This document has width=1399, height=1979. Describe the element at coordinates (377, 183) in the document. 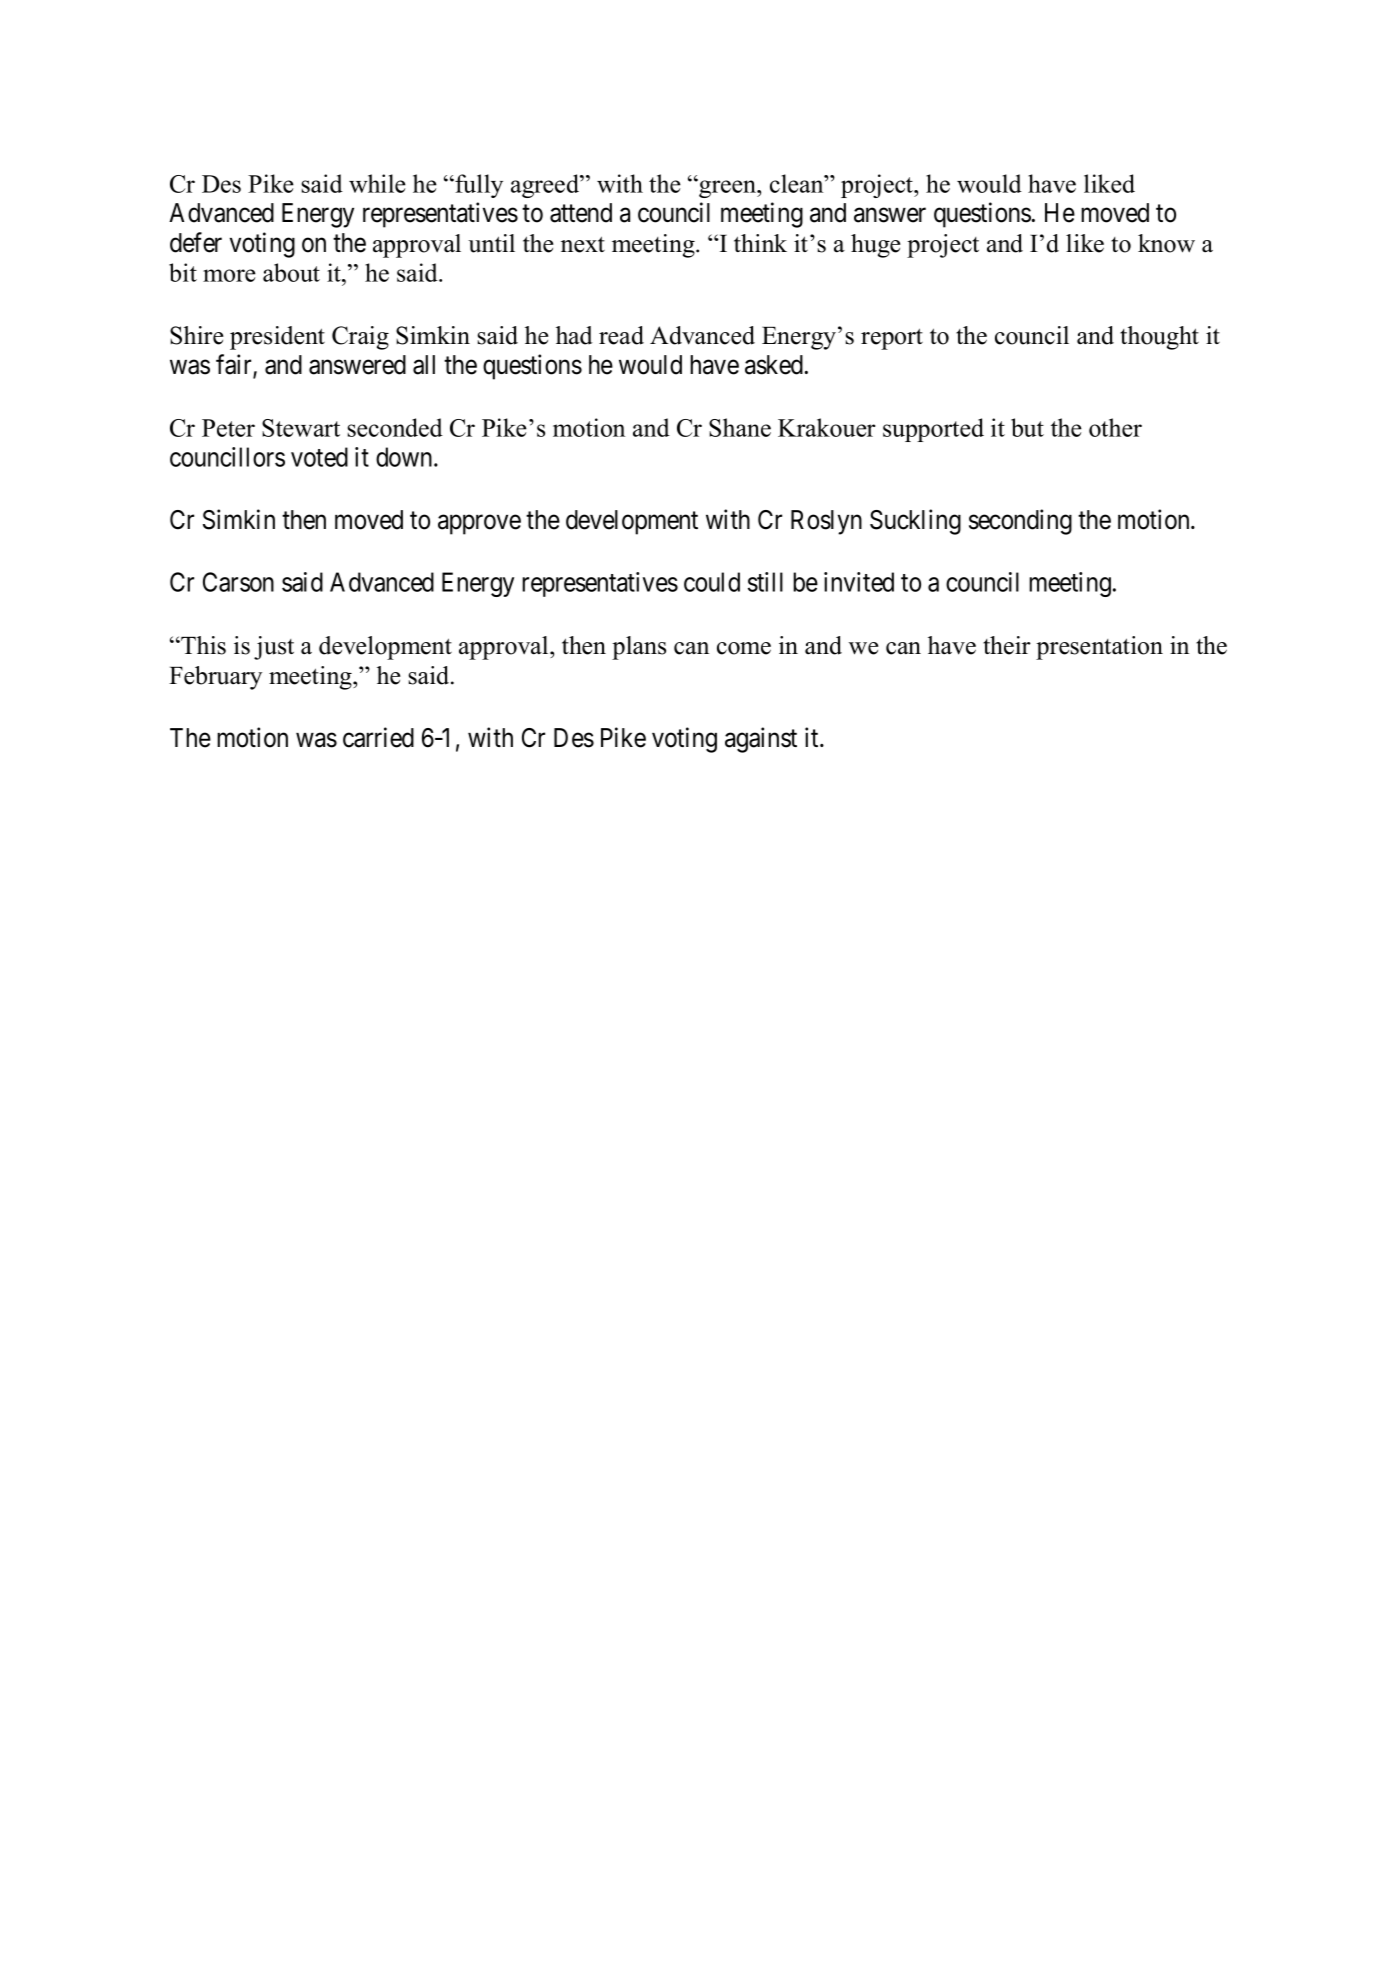

I see `while` at that location.
